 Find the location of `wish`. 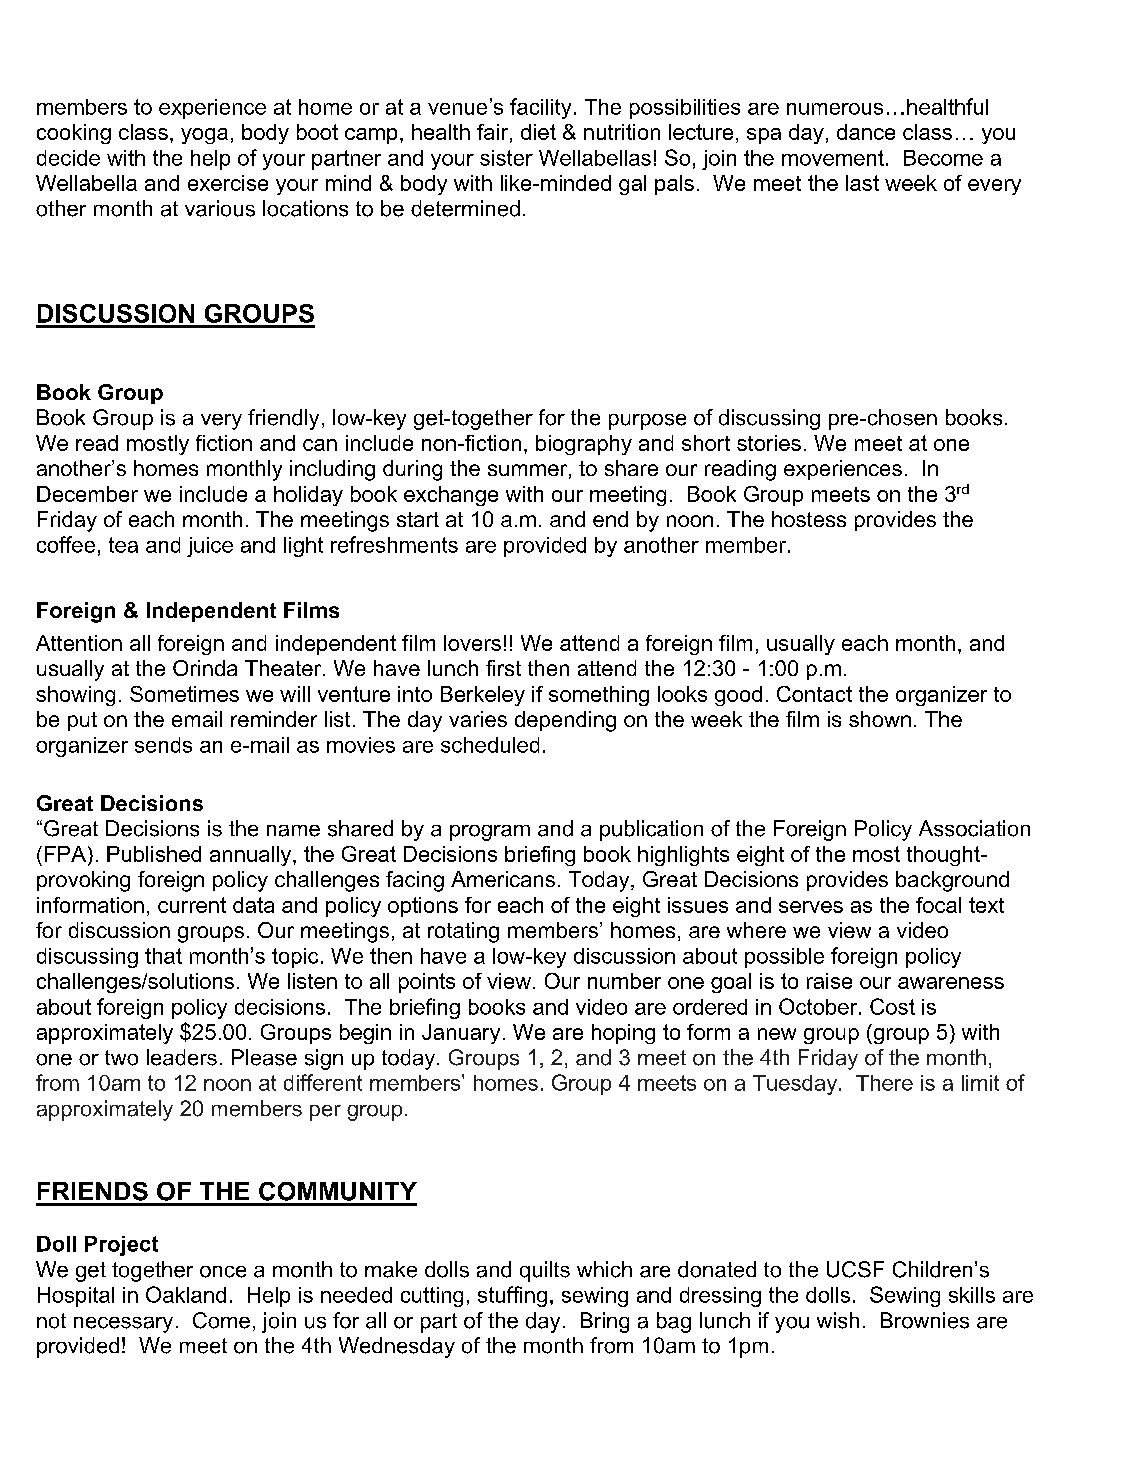

wish is located at coordinates (838, 1320).
